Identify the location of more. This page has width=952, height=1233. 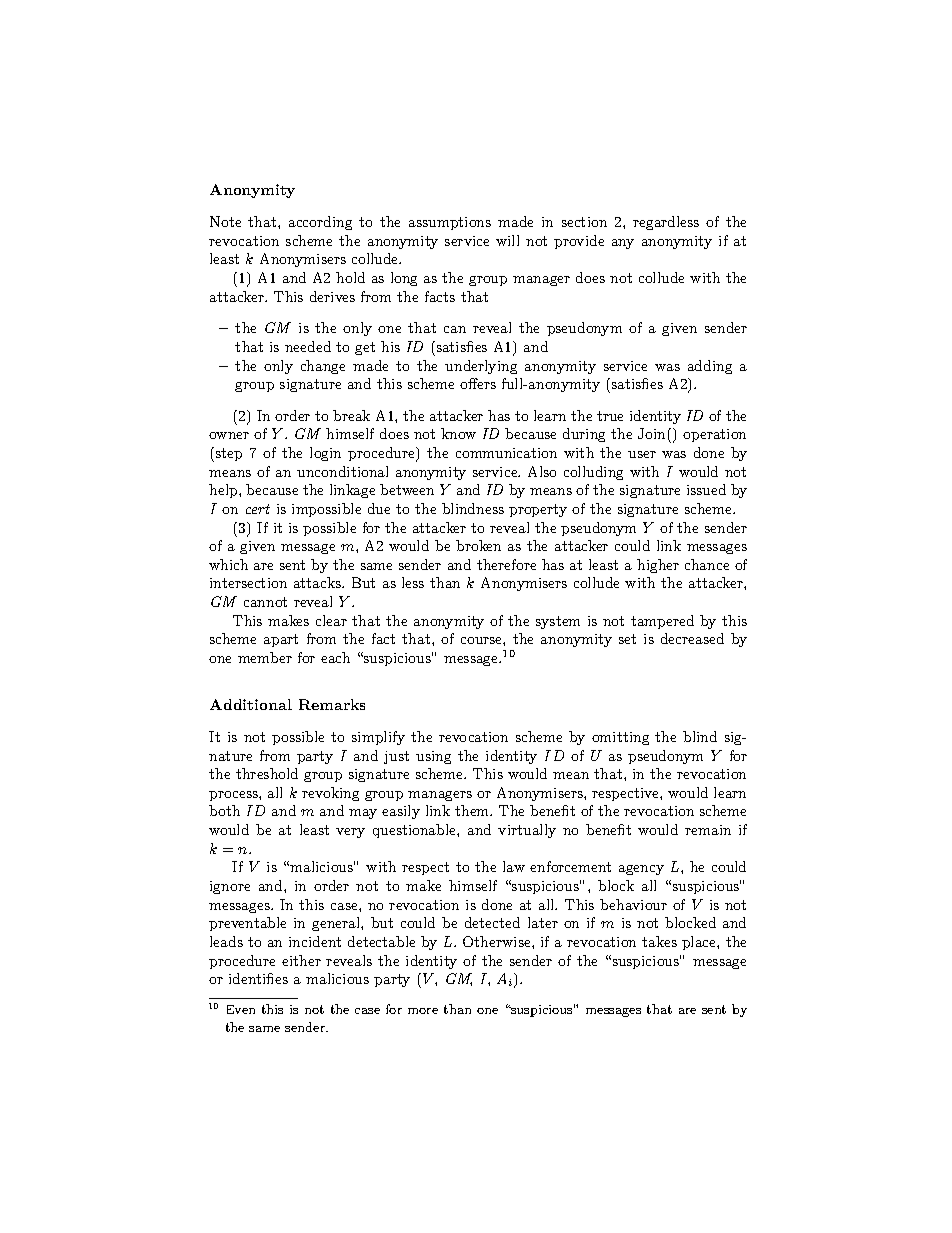
(423, 1011).
